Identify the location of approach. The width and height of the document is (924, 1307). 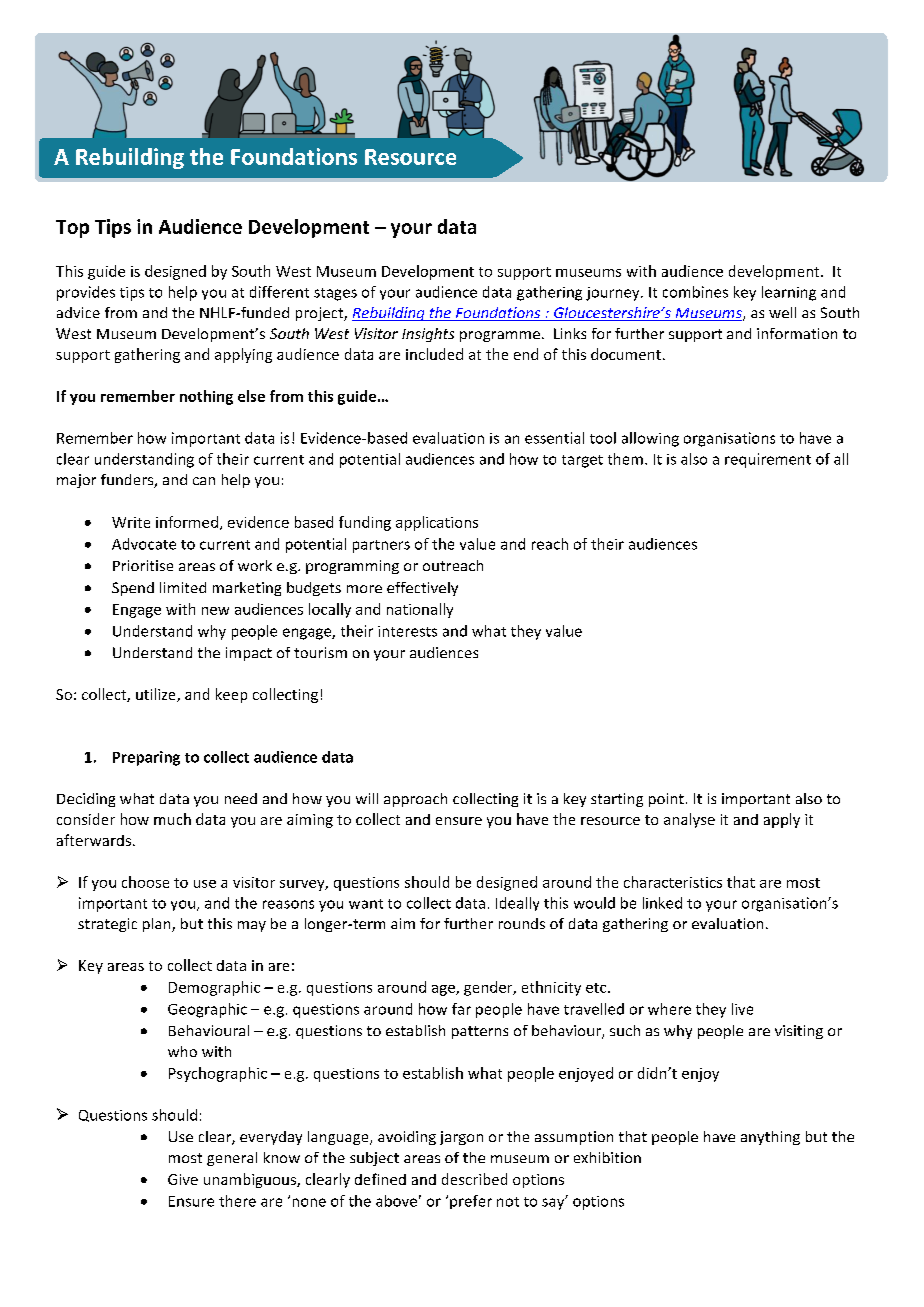
(415, 800).
